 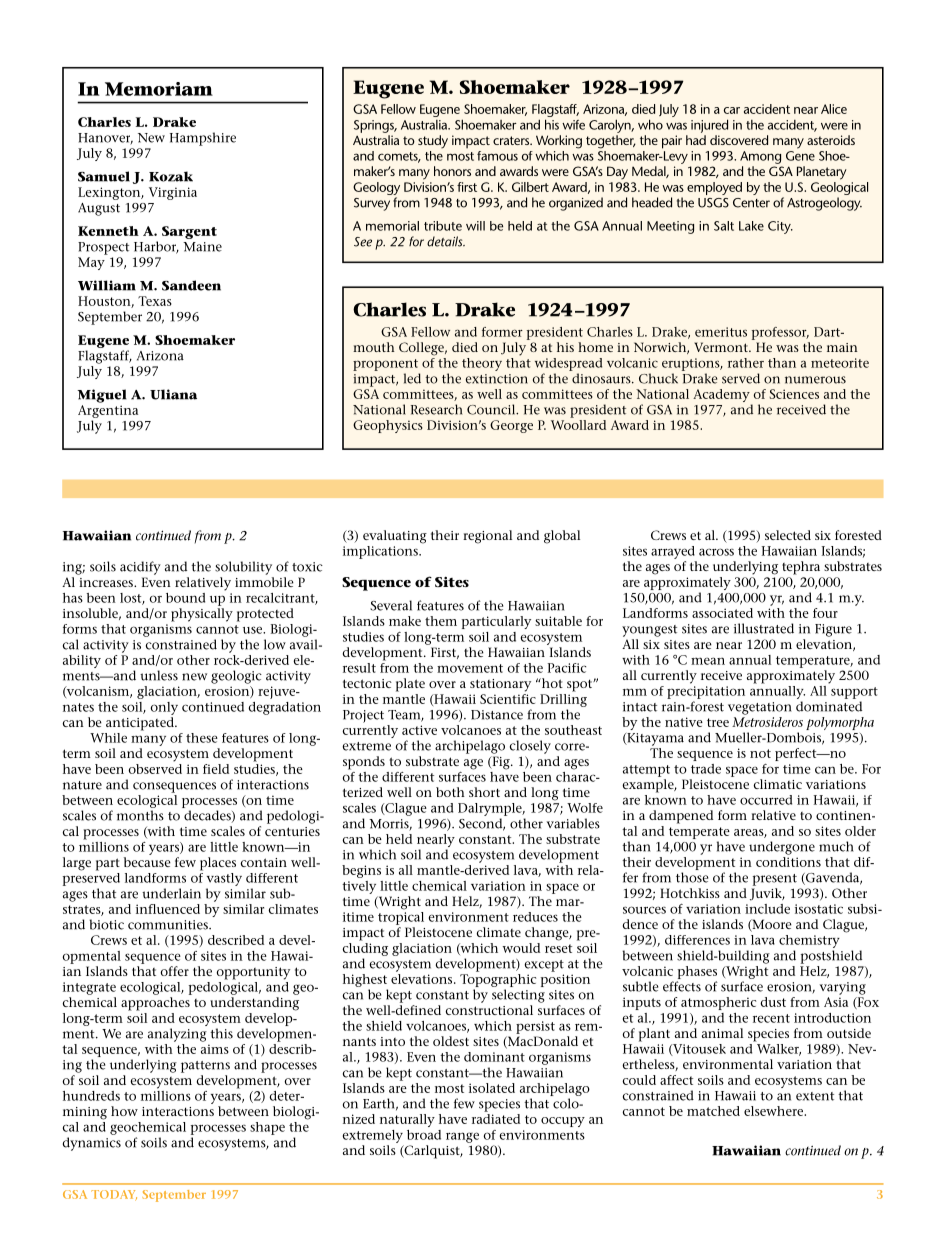 I want to click on them, so click(x=441, y=621).
